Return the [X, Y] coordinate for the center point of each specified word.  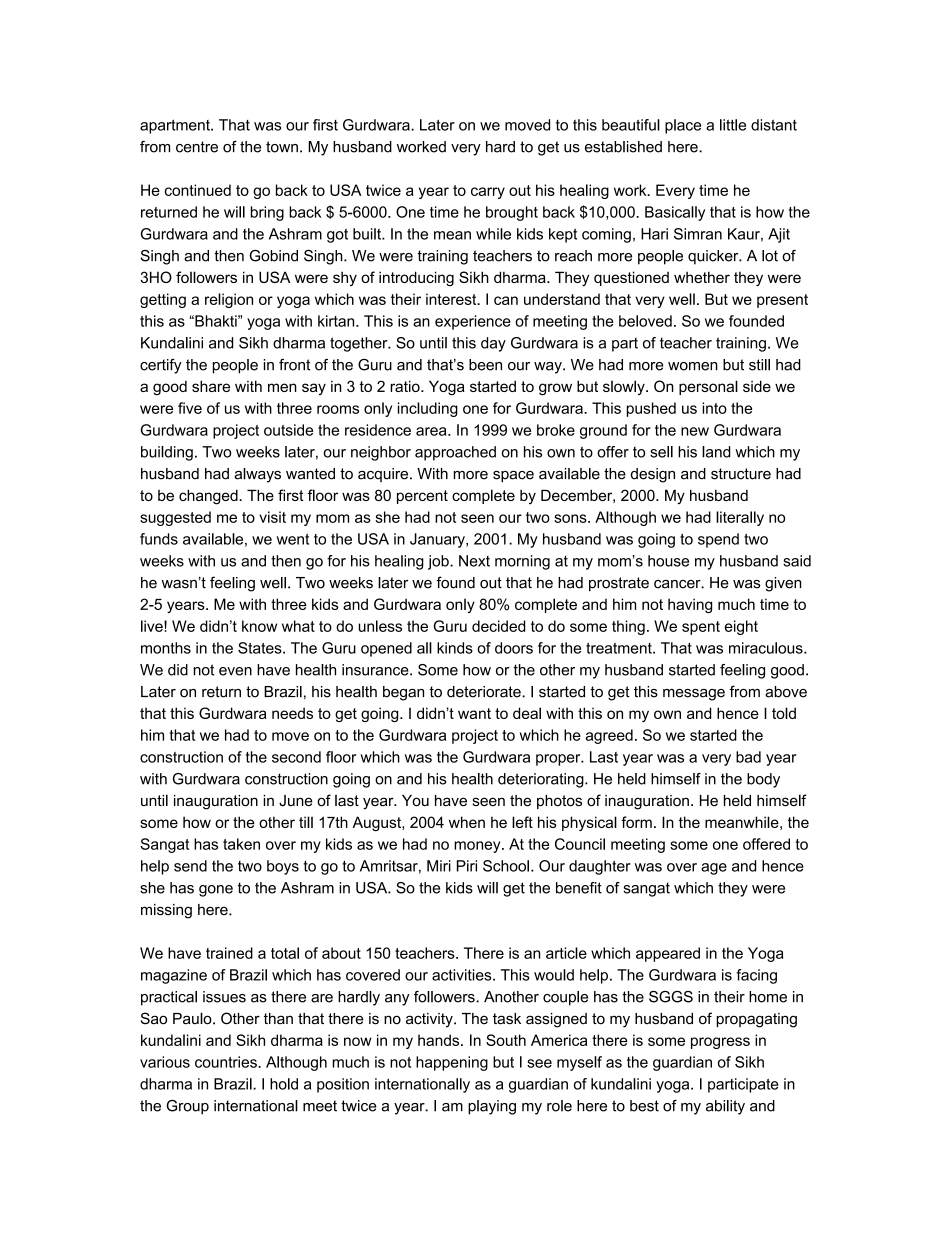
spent [701, 628]
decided [498, 626]
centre [197, 147]
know [259, 626]
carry [488, 193]
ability [725, 1107]
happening [452, 1063]
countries [227, 1062]
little [733, 125]
